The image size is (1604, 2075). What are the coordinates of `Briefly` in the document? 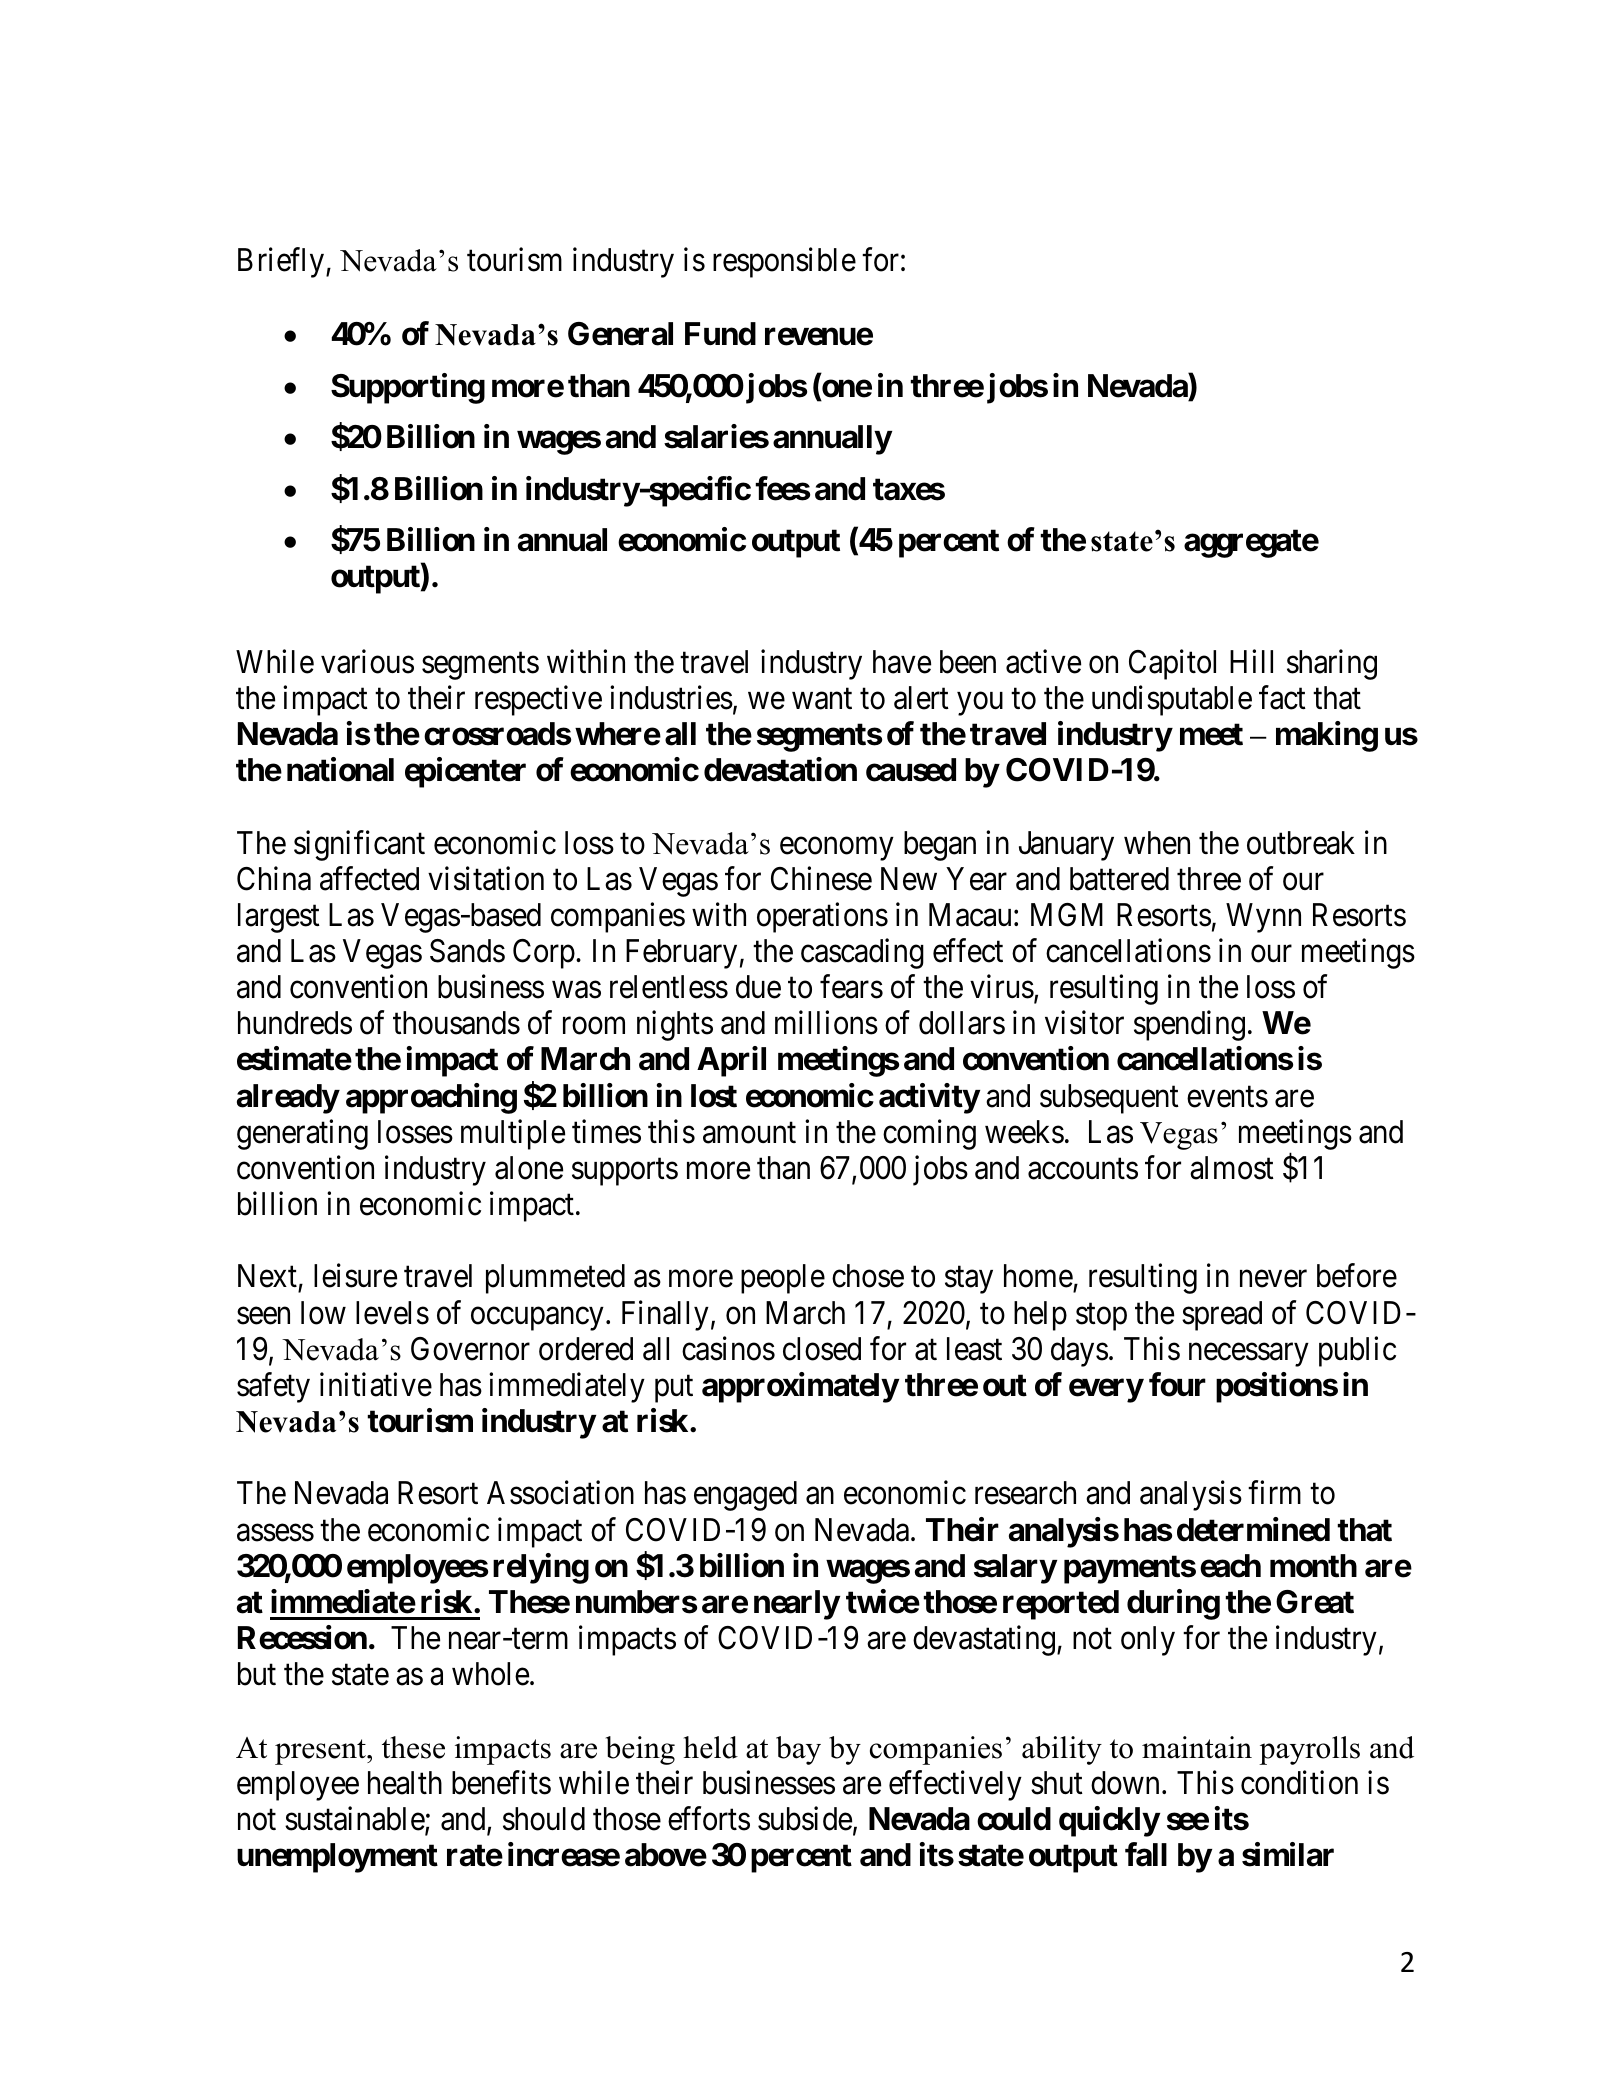 It's located at (282, 262).
